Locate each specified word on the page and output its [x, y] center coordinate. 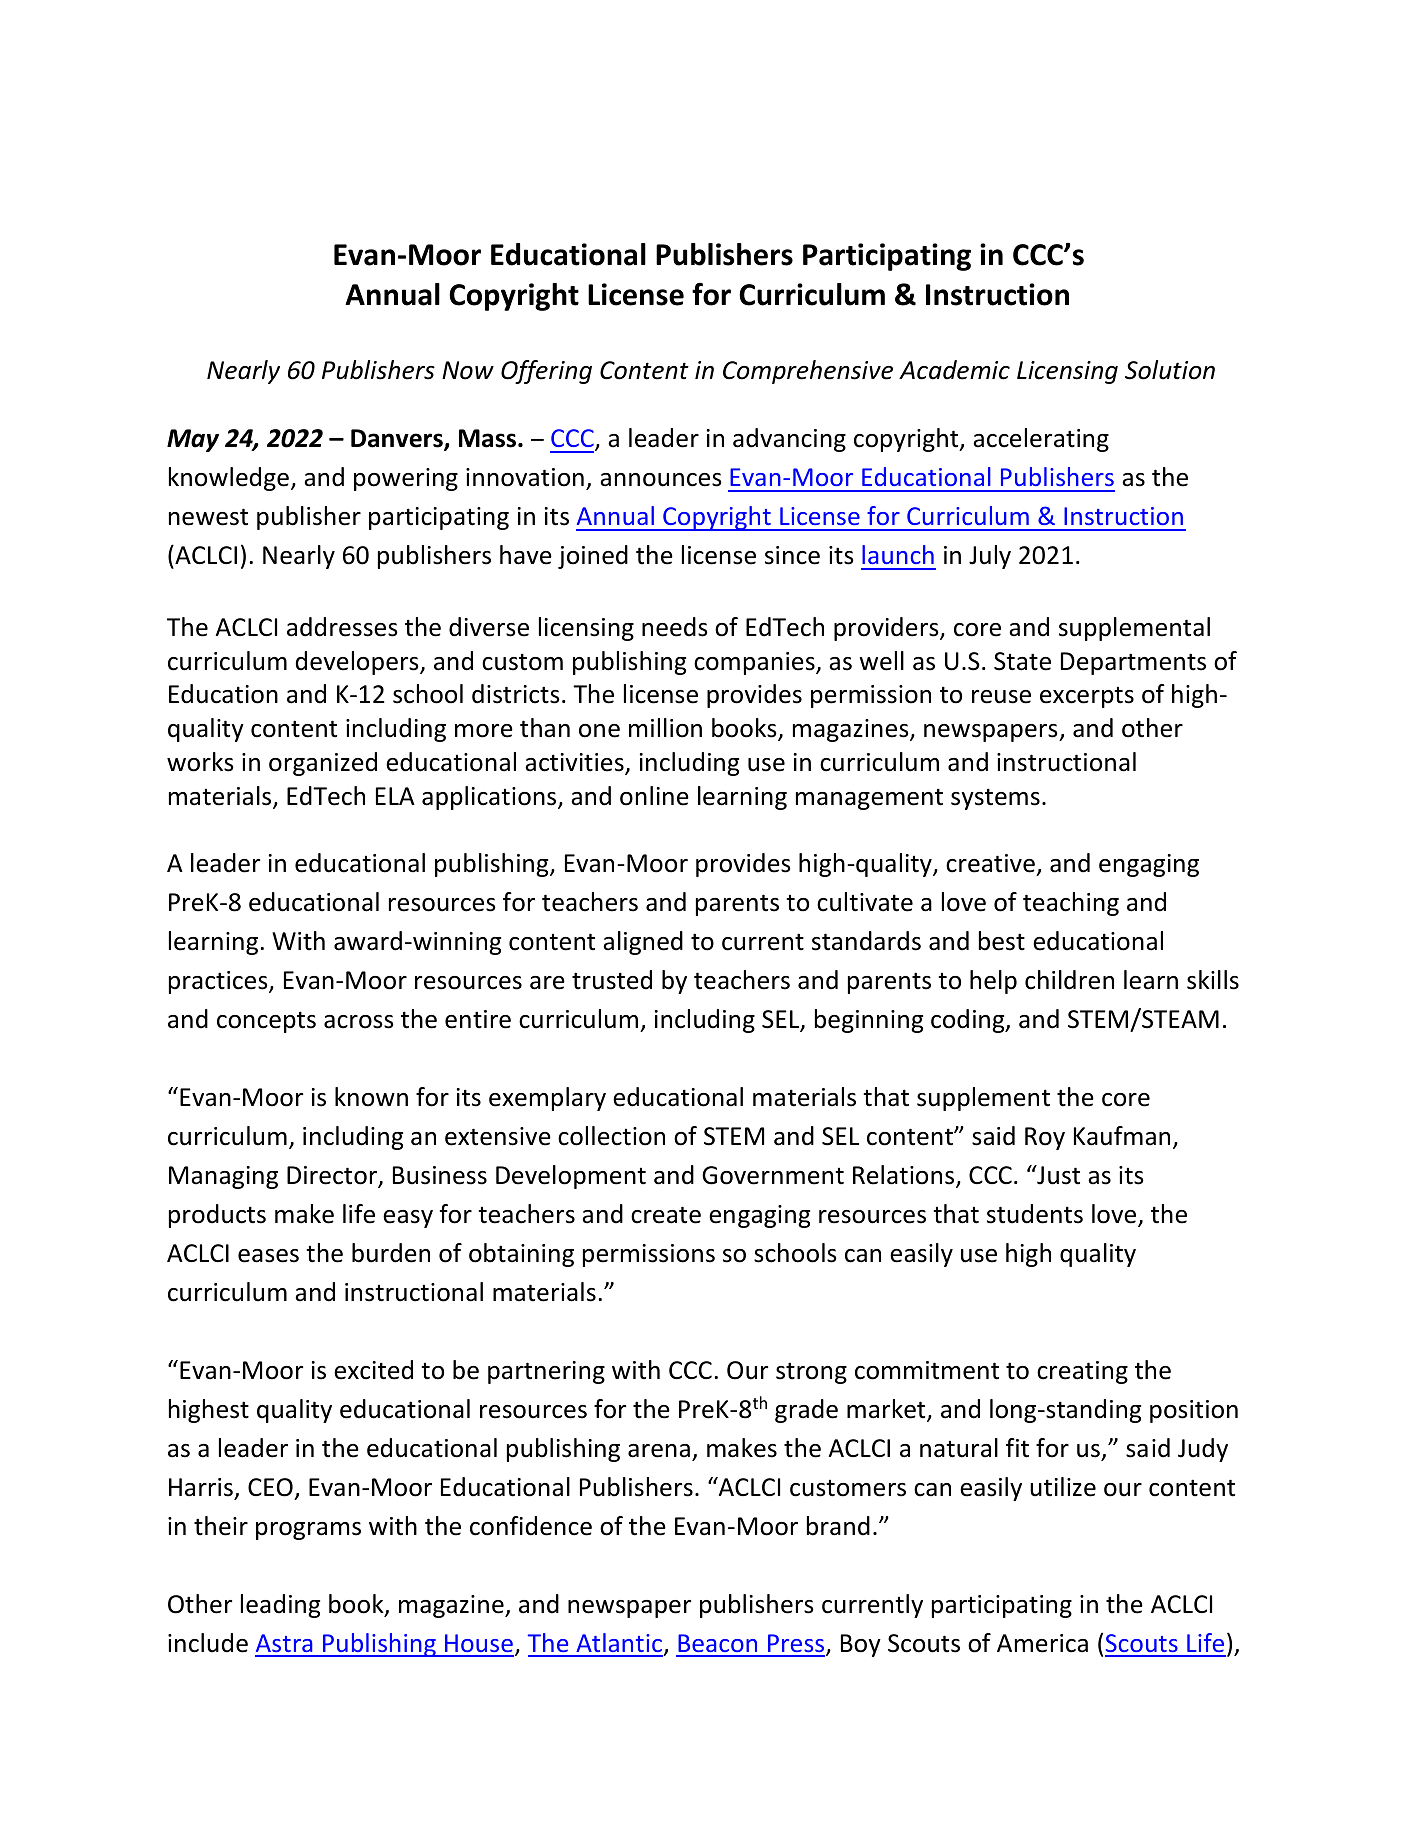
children [1069, 980]
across [359, 1022]
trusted [612, 980]
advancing [789, 440]
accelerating [1041, 440]
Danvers [398, 439]
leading [280, 1606]
